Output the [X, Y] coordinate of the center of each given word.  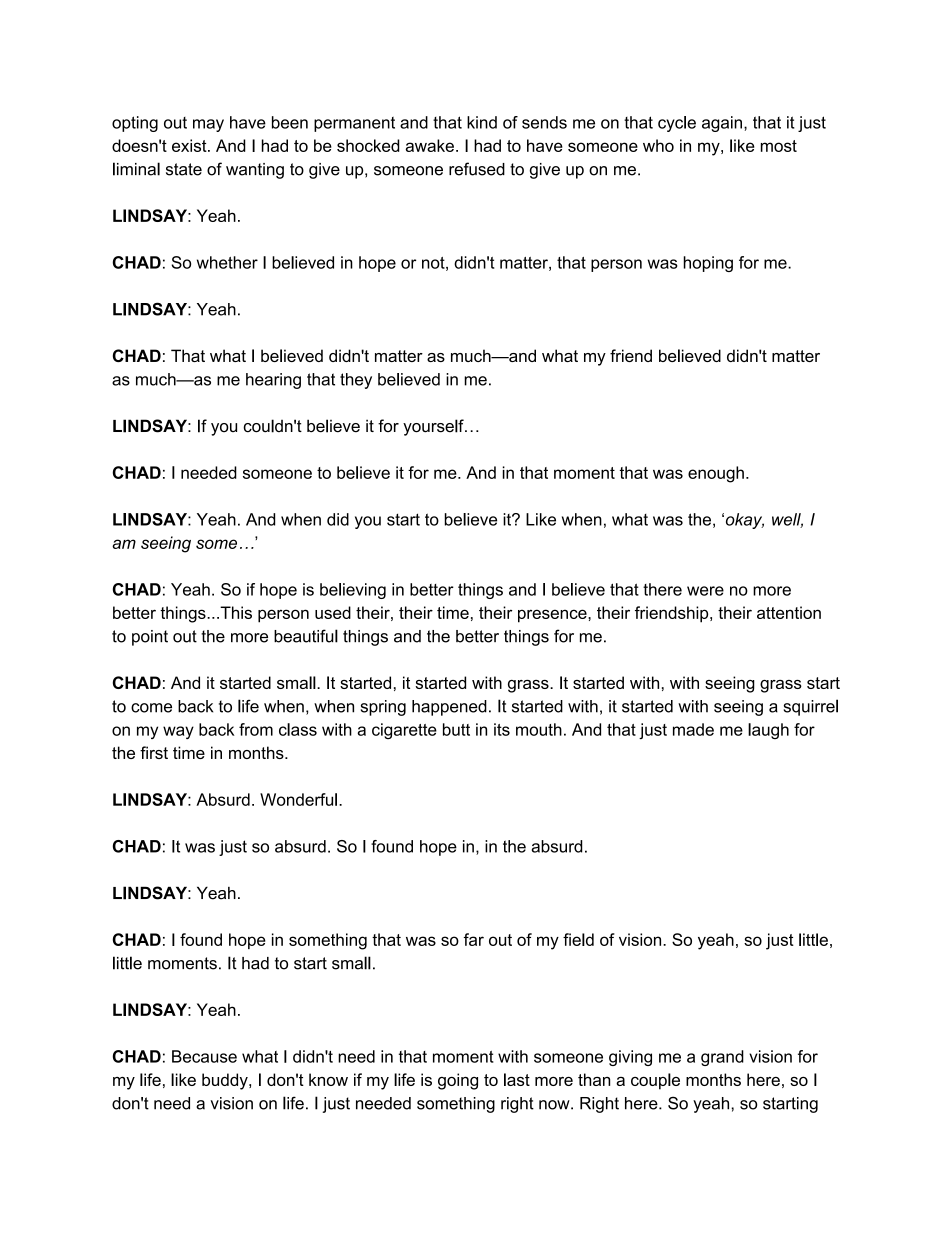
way [178, 732]
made [693, 729]
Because [204, 1056]
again [722, 124]
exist [190, 145]
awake [430, 145]
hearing [273, 381]
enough [716, 474]
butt [456, 729]
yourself [434, 427]
